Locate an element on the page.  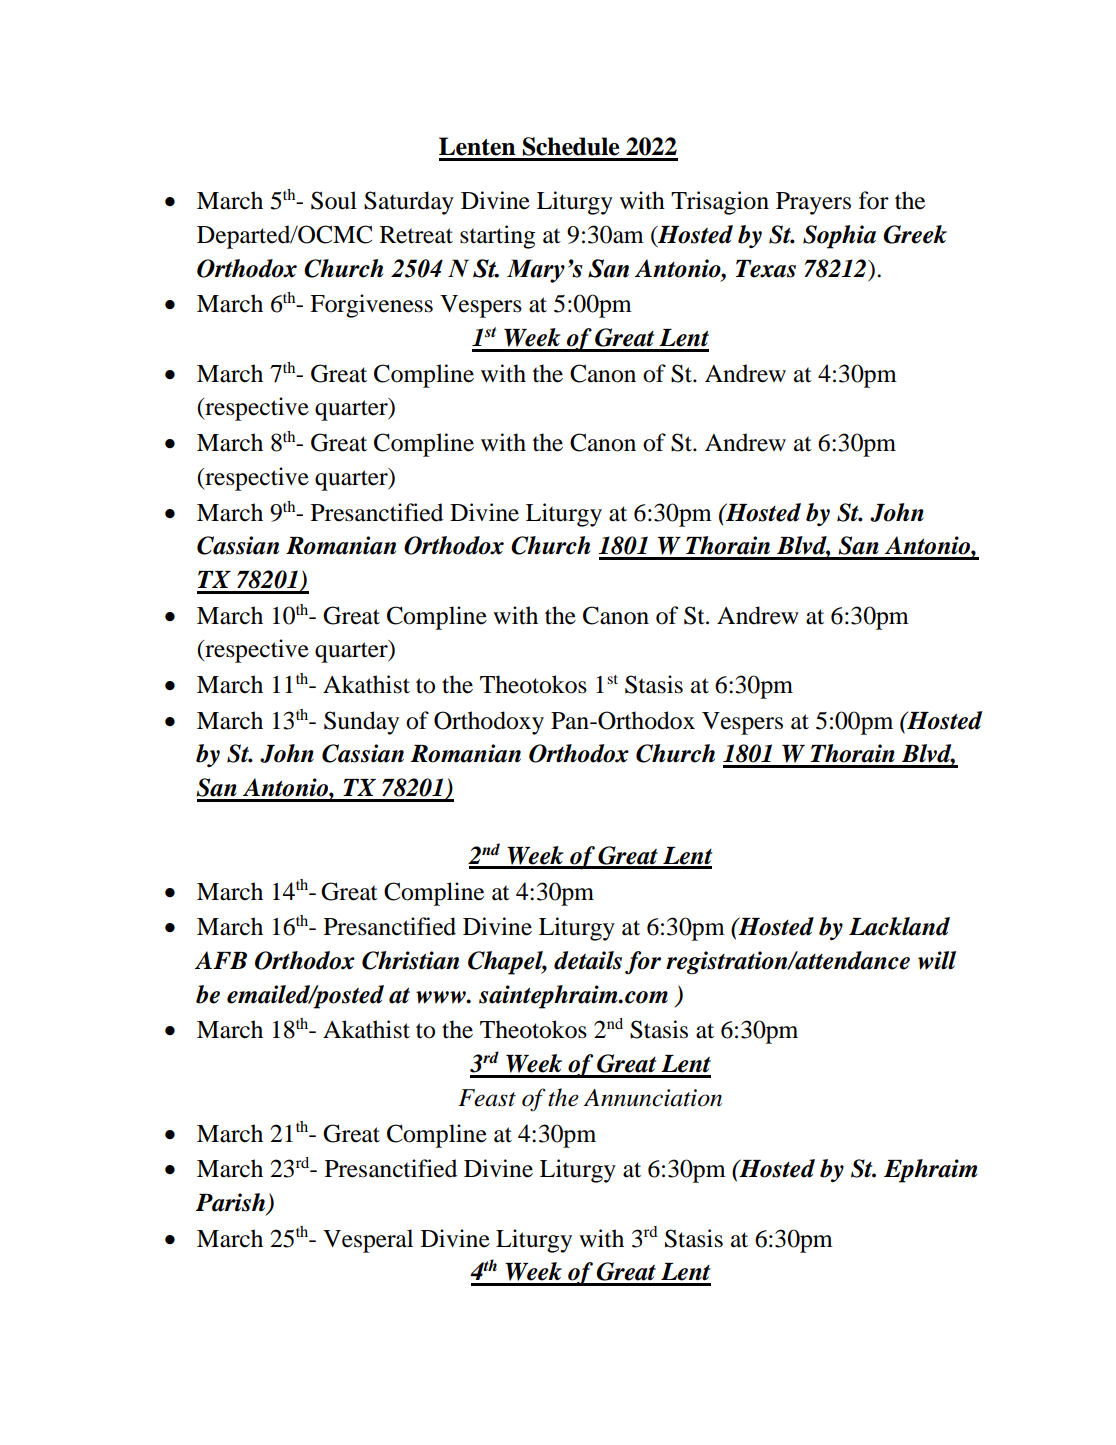
Soul is located at coordinates (334, 200).
